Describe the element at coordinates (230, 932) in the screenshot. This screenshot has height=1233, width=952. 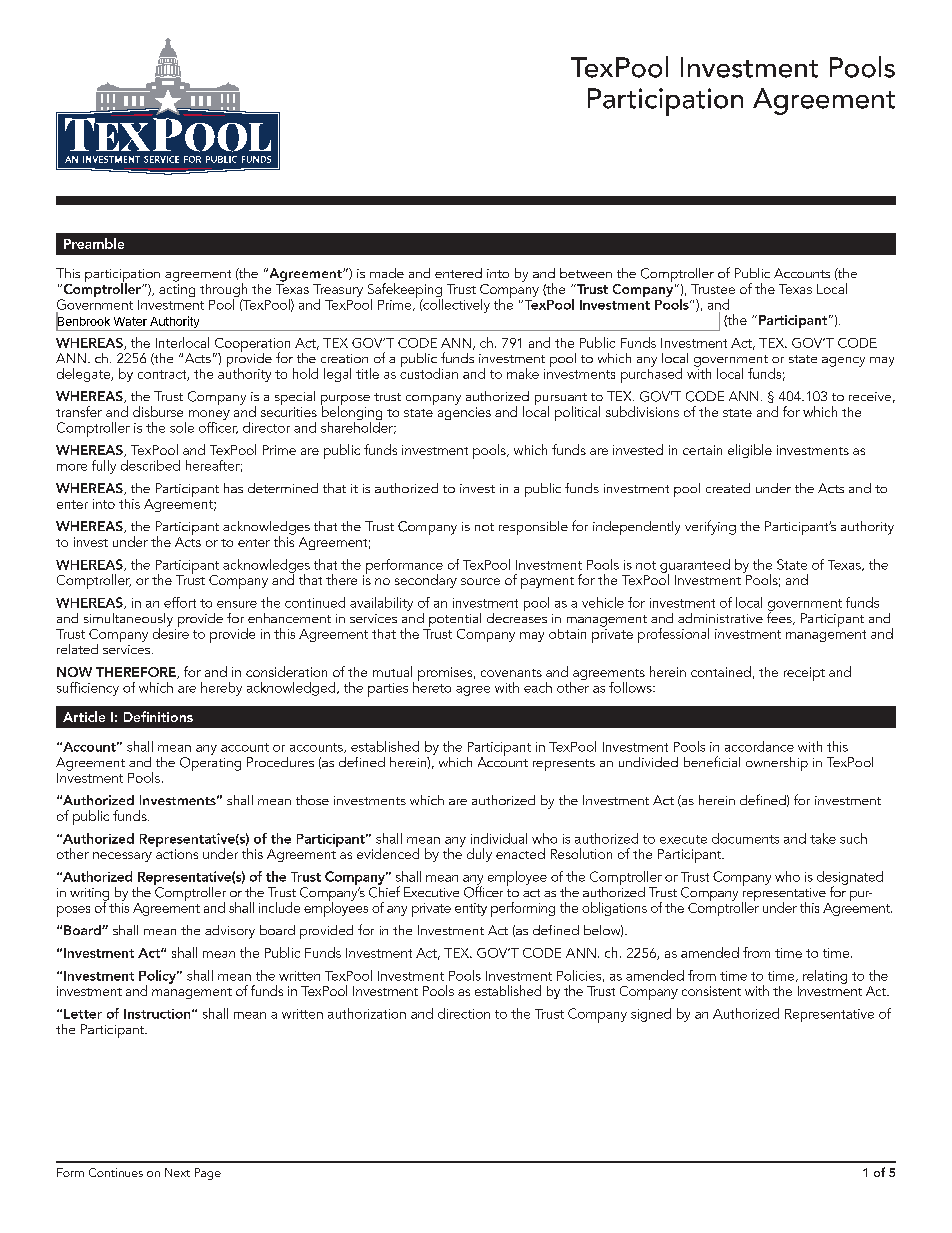
I see `advisory` at that location.
